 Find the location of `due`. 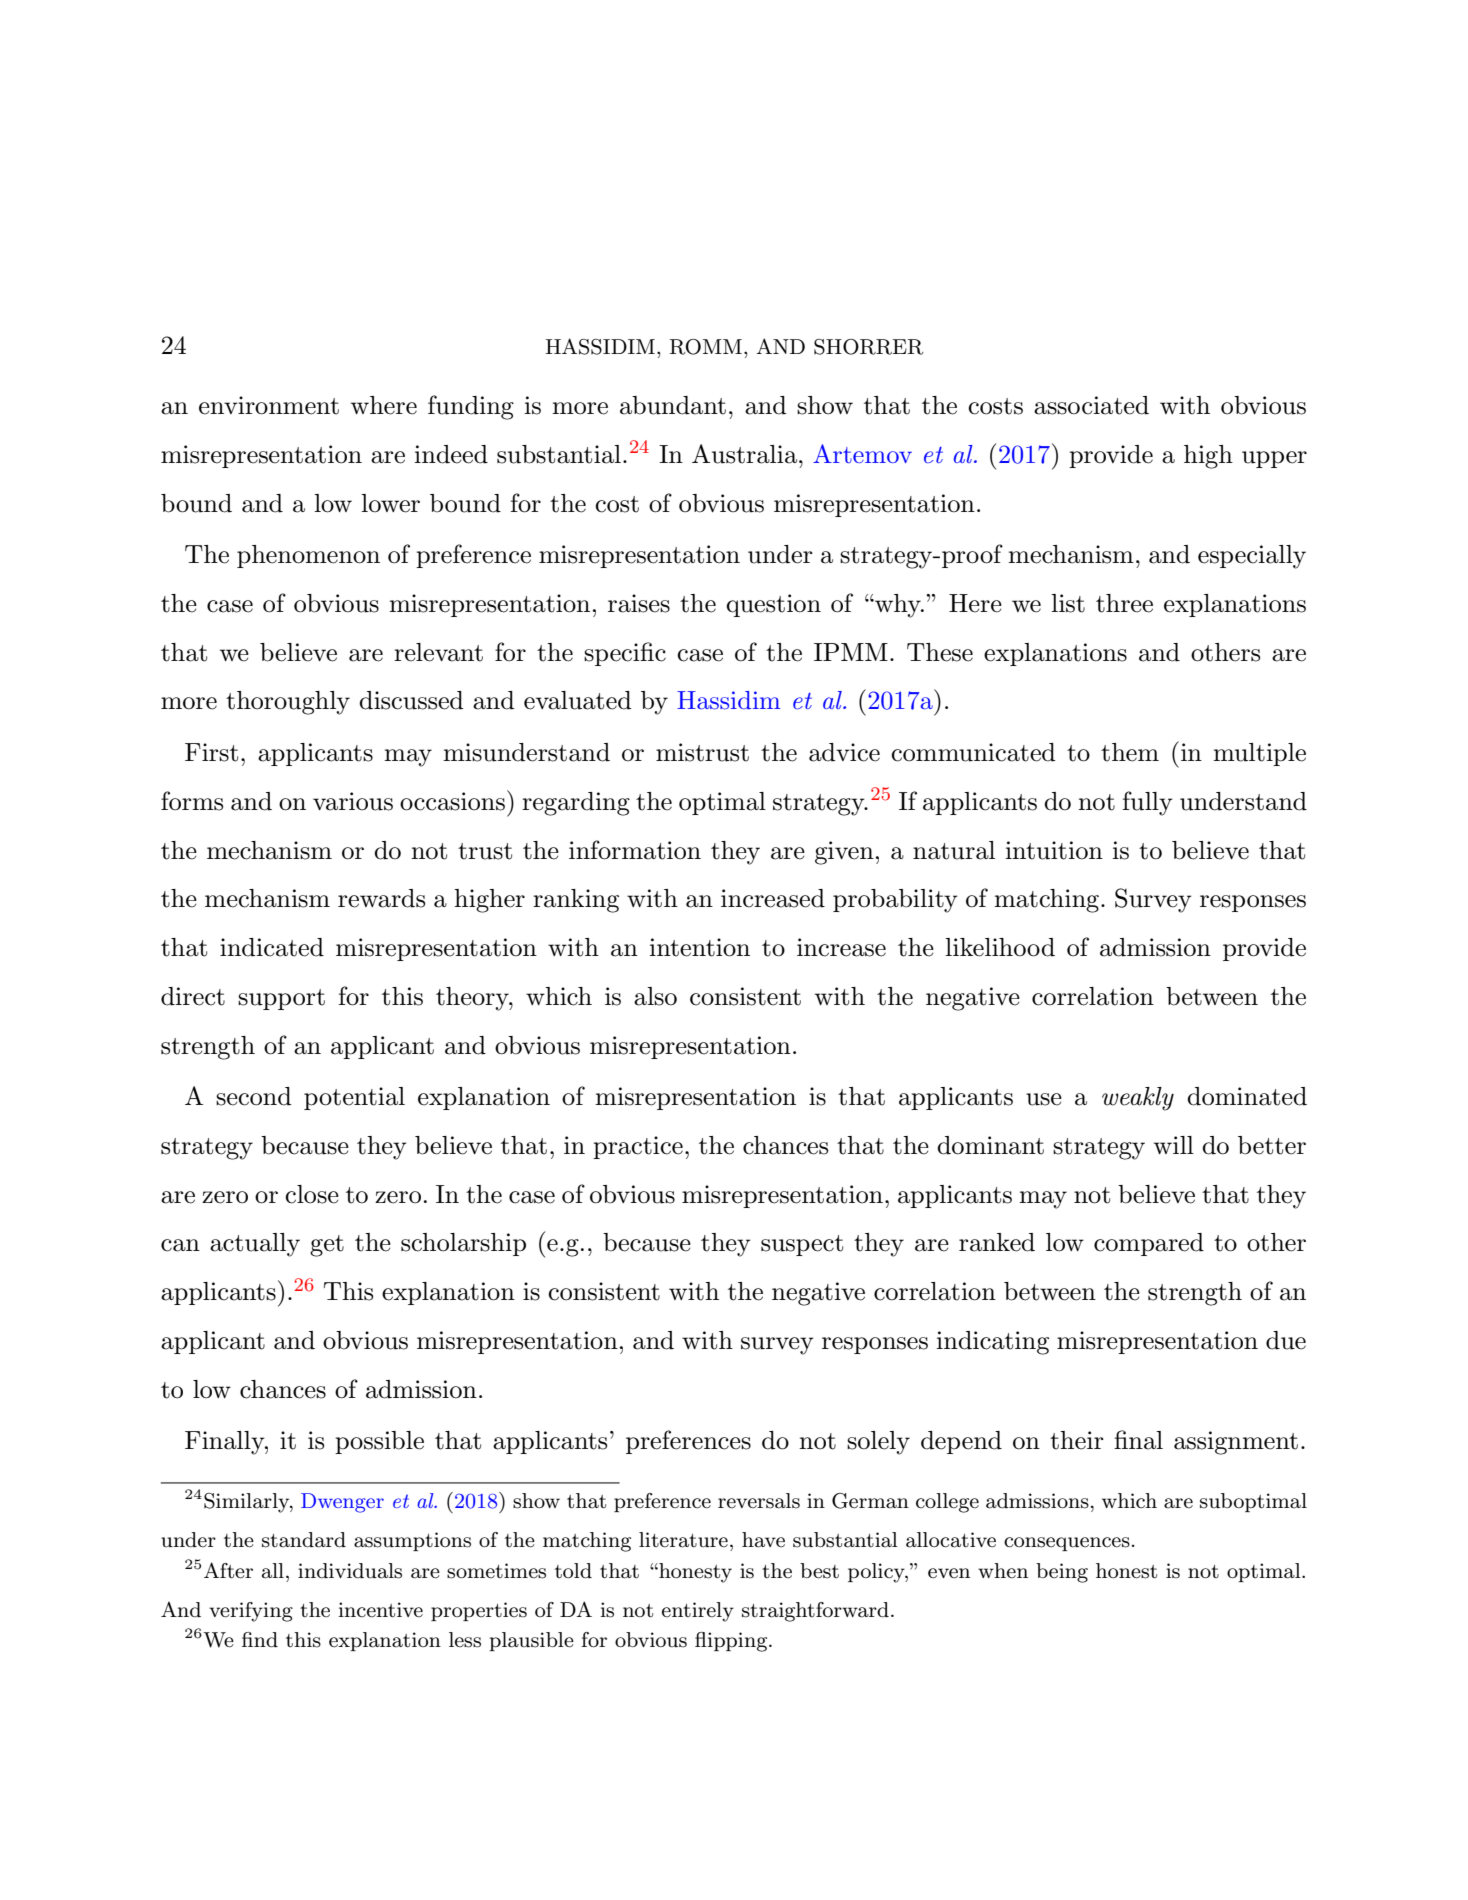

due is located at coordinates (1286, 1340).
